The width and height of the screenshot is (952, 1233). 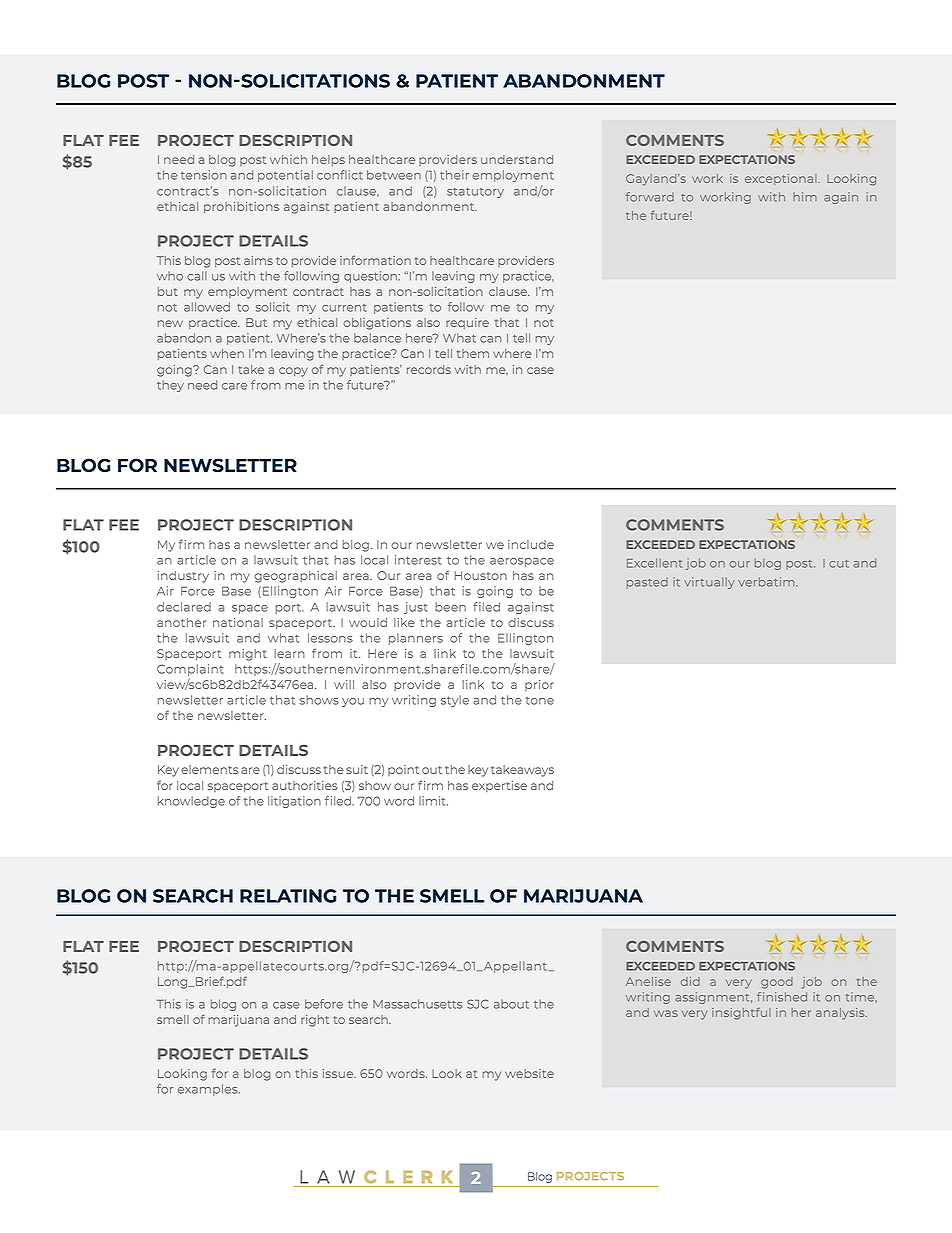 I want to click on might, so click(x=248, y=655).
